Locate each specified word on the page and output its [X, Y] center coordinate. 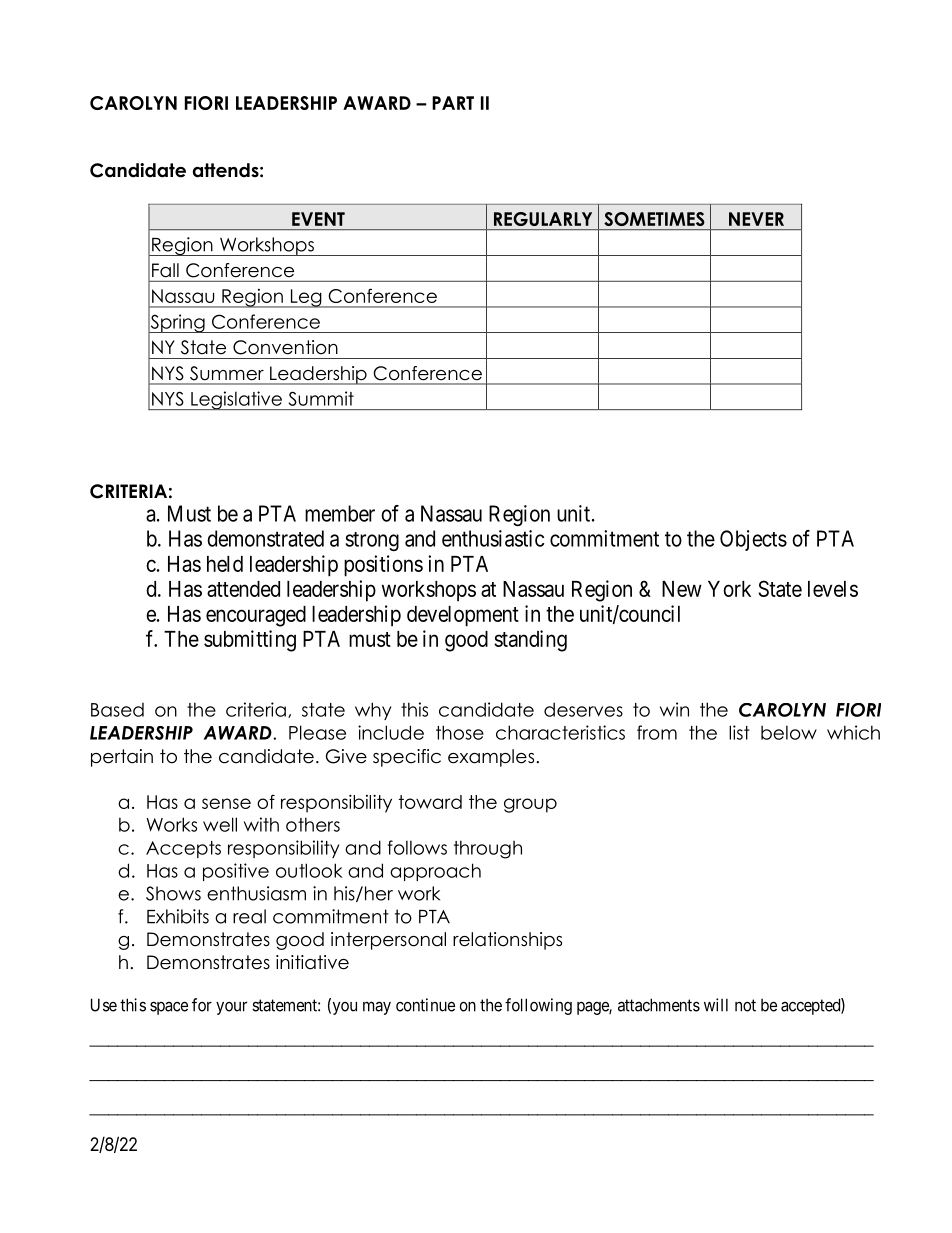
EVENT [318, 219]
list [739, 732]
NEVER [756, 219]
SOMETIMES [654, 219]
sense [226, 803]
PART [453, 103]
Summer [227, 373]
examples [491, 758]
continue [425, 1005]
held [225, 564]
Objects [753, 540]
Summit [321, 398]
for [202, 1005]
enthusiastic [493, 538]
